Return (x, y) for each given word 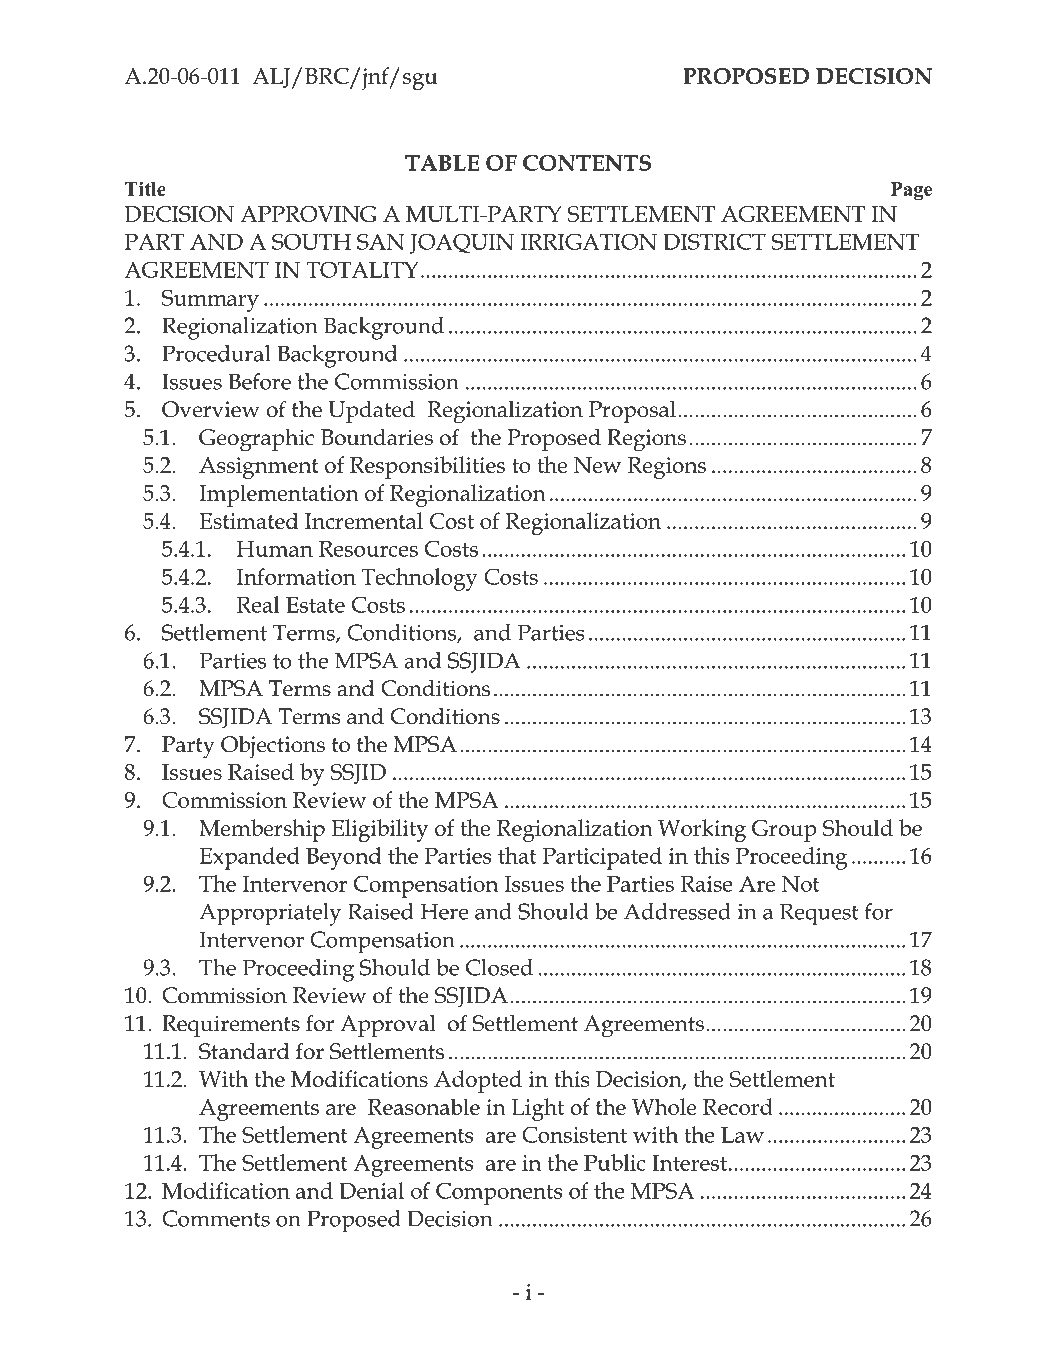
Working (702, 830)
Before (259, 381)
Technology (419, 579)
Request (819, 914)
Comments (216, 1218)
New (597, 465)
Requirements (231, 1026)
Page (911, 191)
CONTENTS (587, 163)
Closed (499, 967)
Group (784, 831)
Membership (262, 830)
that (517, 855)
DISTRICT (714, 241)
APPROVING (308, 214)
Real (258, 604)
